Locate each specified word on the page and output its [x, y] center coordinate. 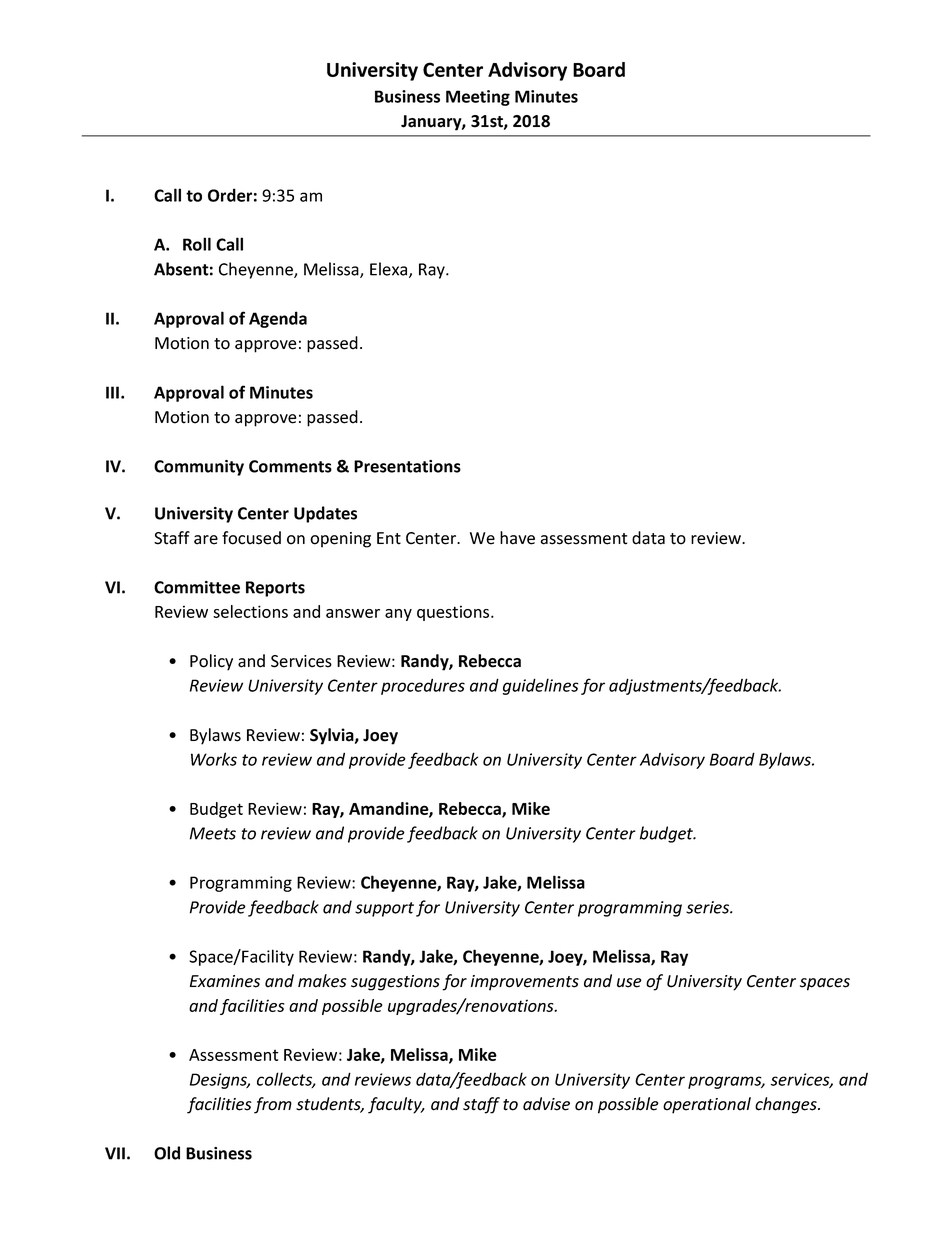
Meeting [478, 98]
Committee [197, 587]
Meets [213, 833]
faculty [396, 1105]
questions [454, 613]
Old [167, 1153]
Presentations [407, 466]
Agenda [278, 319]
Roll [197, 244]
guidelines [541, 686]
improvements [525, 983]
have [517, 538]
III [112, 392]
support [384, 909]
